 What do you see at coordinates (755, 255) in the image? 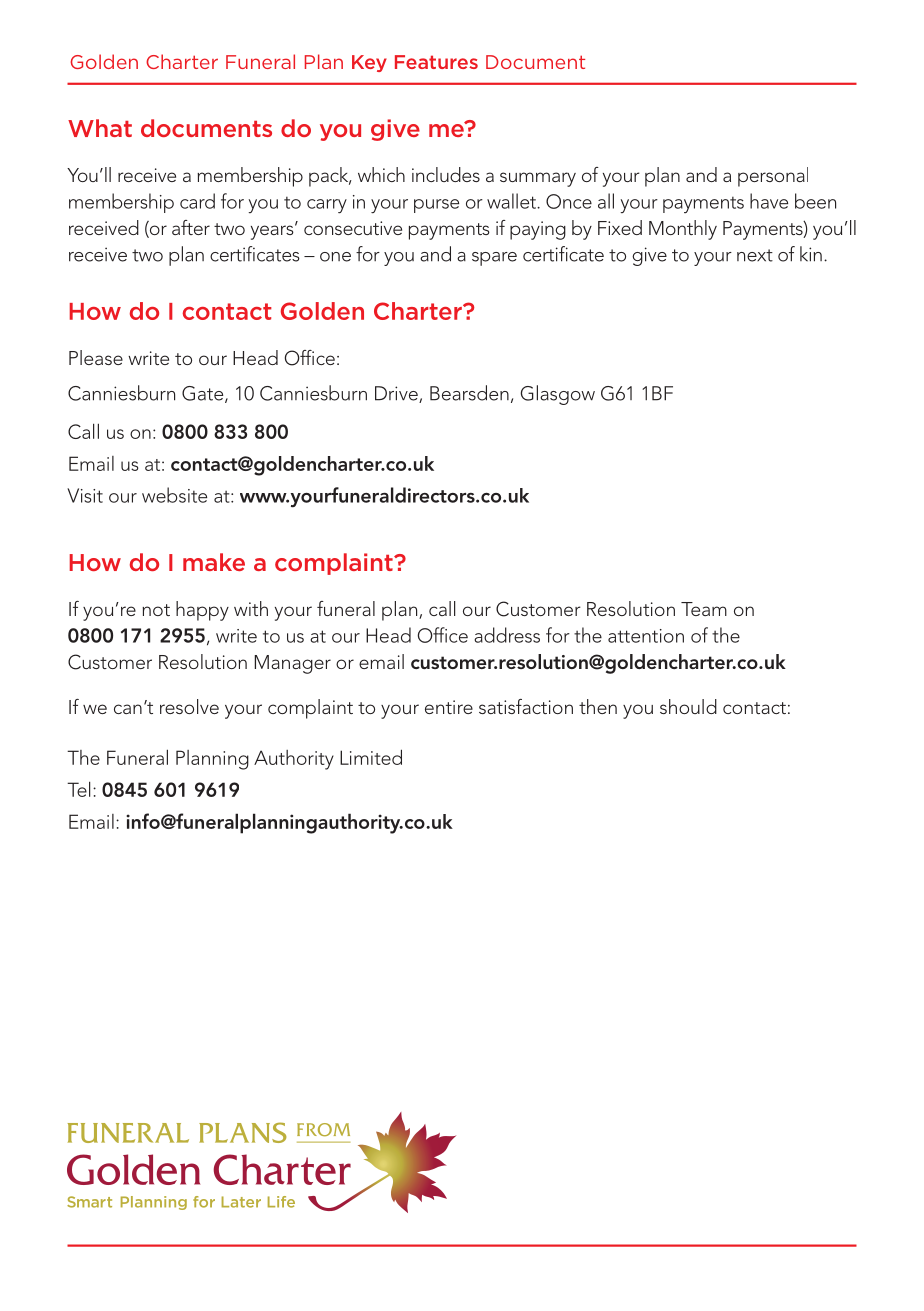
I see `next` at bounding box center [755, 255].
